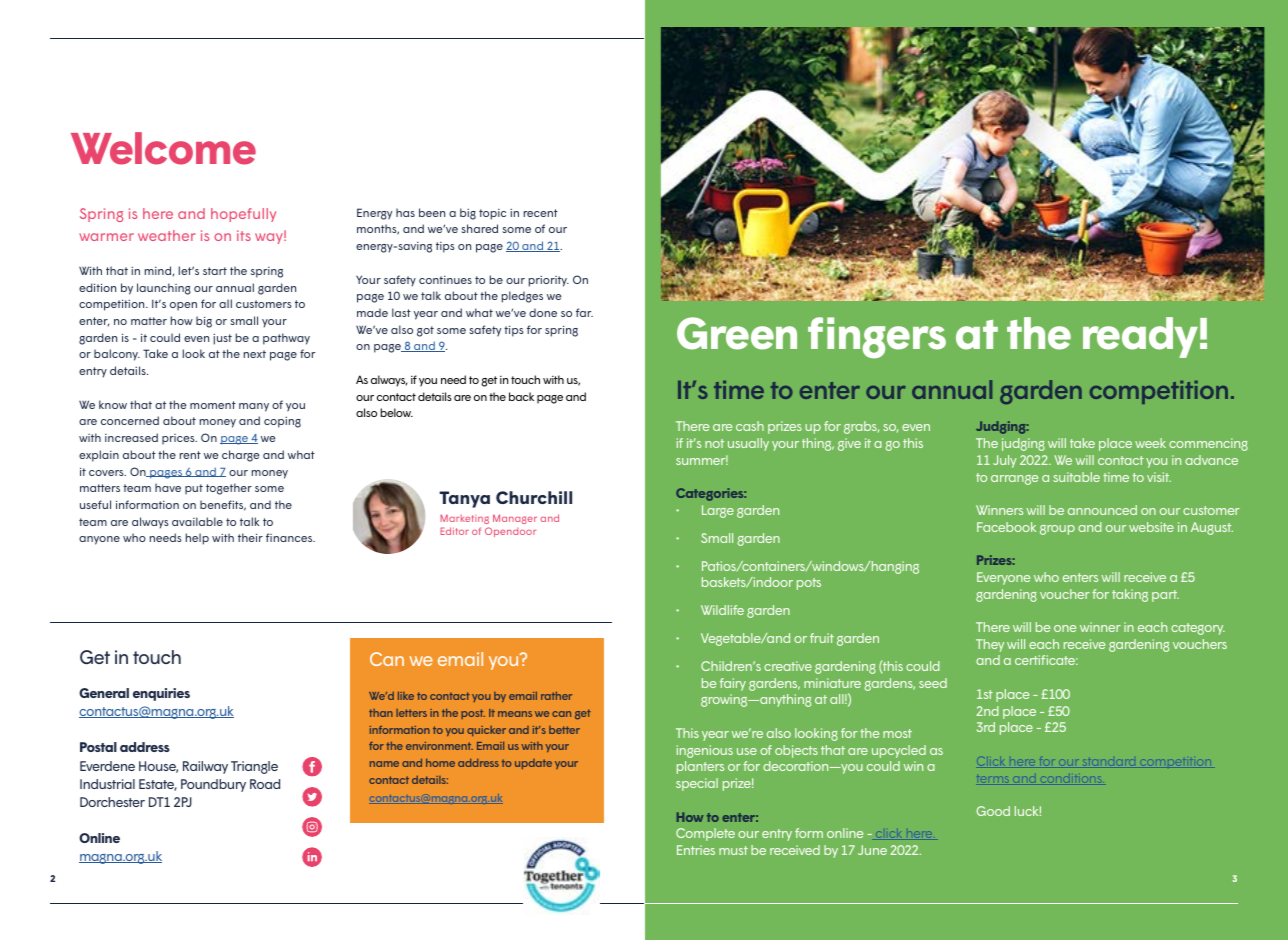  What do you see at coordinates (521, 396) in the image?
I see `back` at bounding box center [521, 396].
